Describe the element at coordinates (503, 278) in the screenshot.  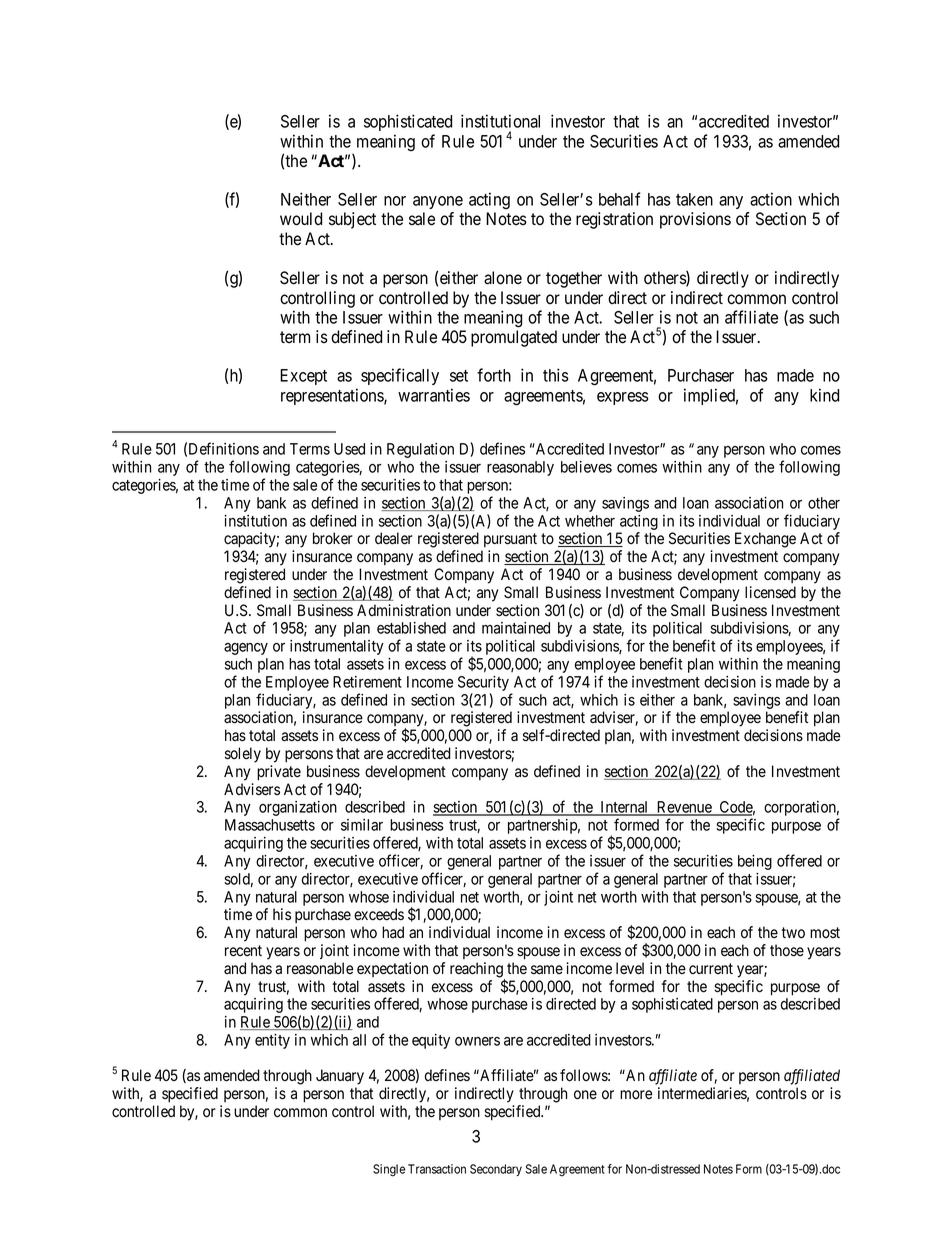
I see `alone` at that location.
